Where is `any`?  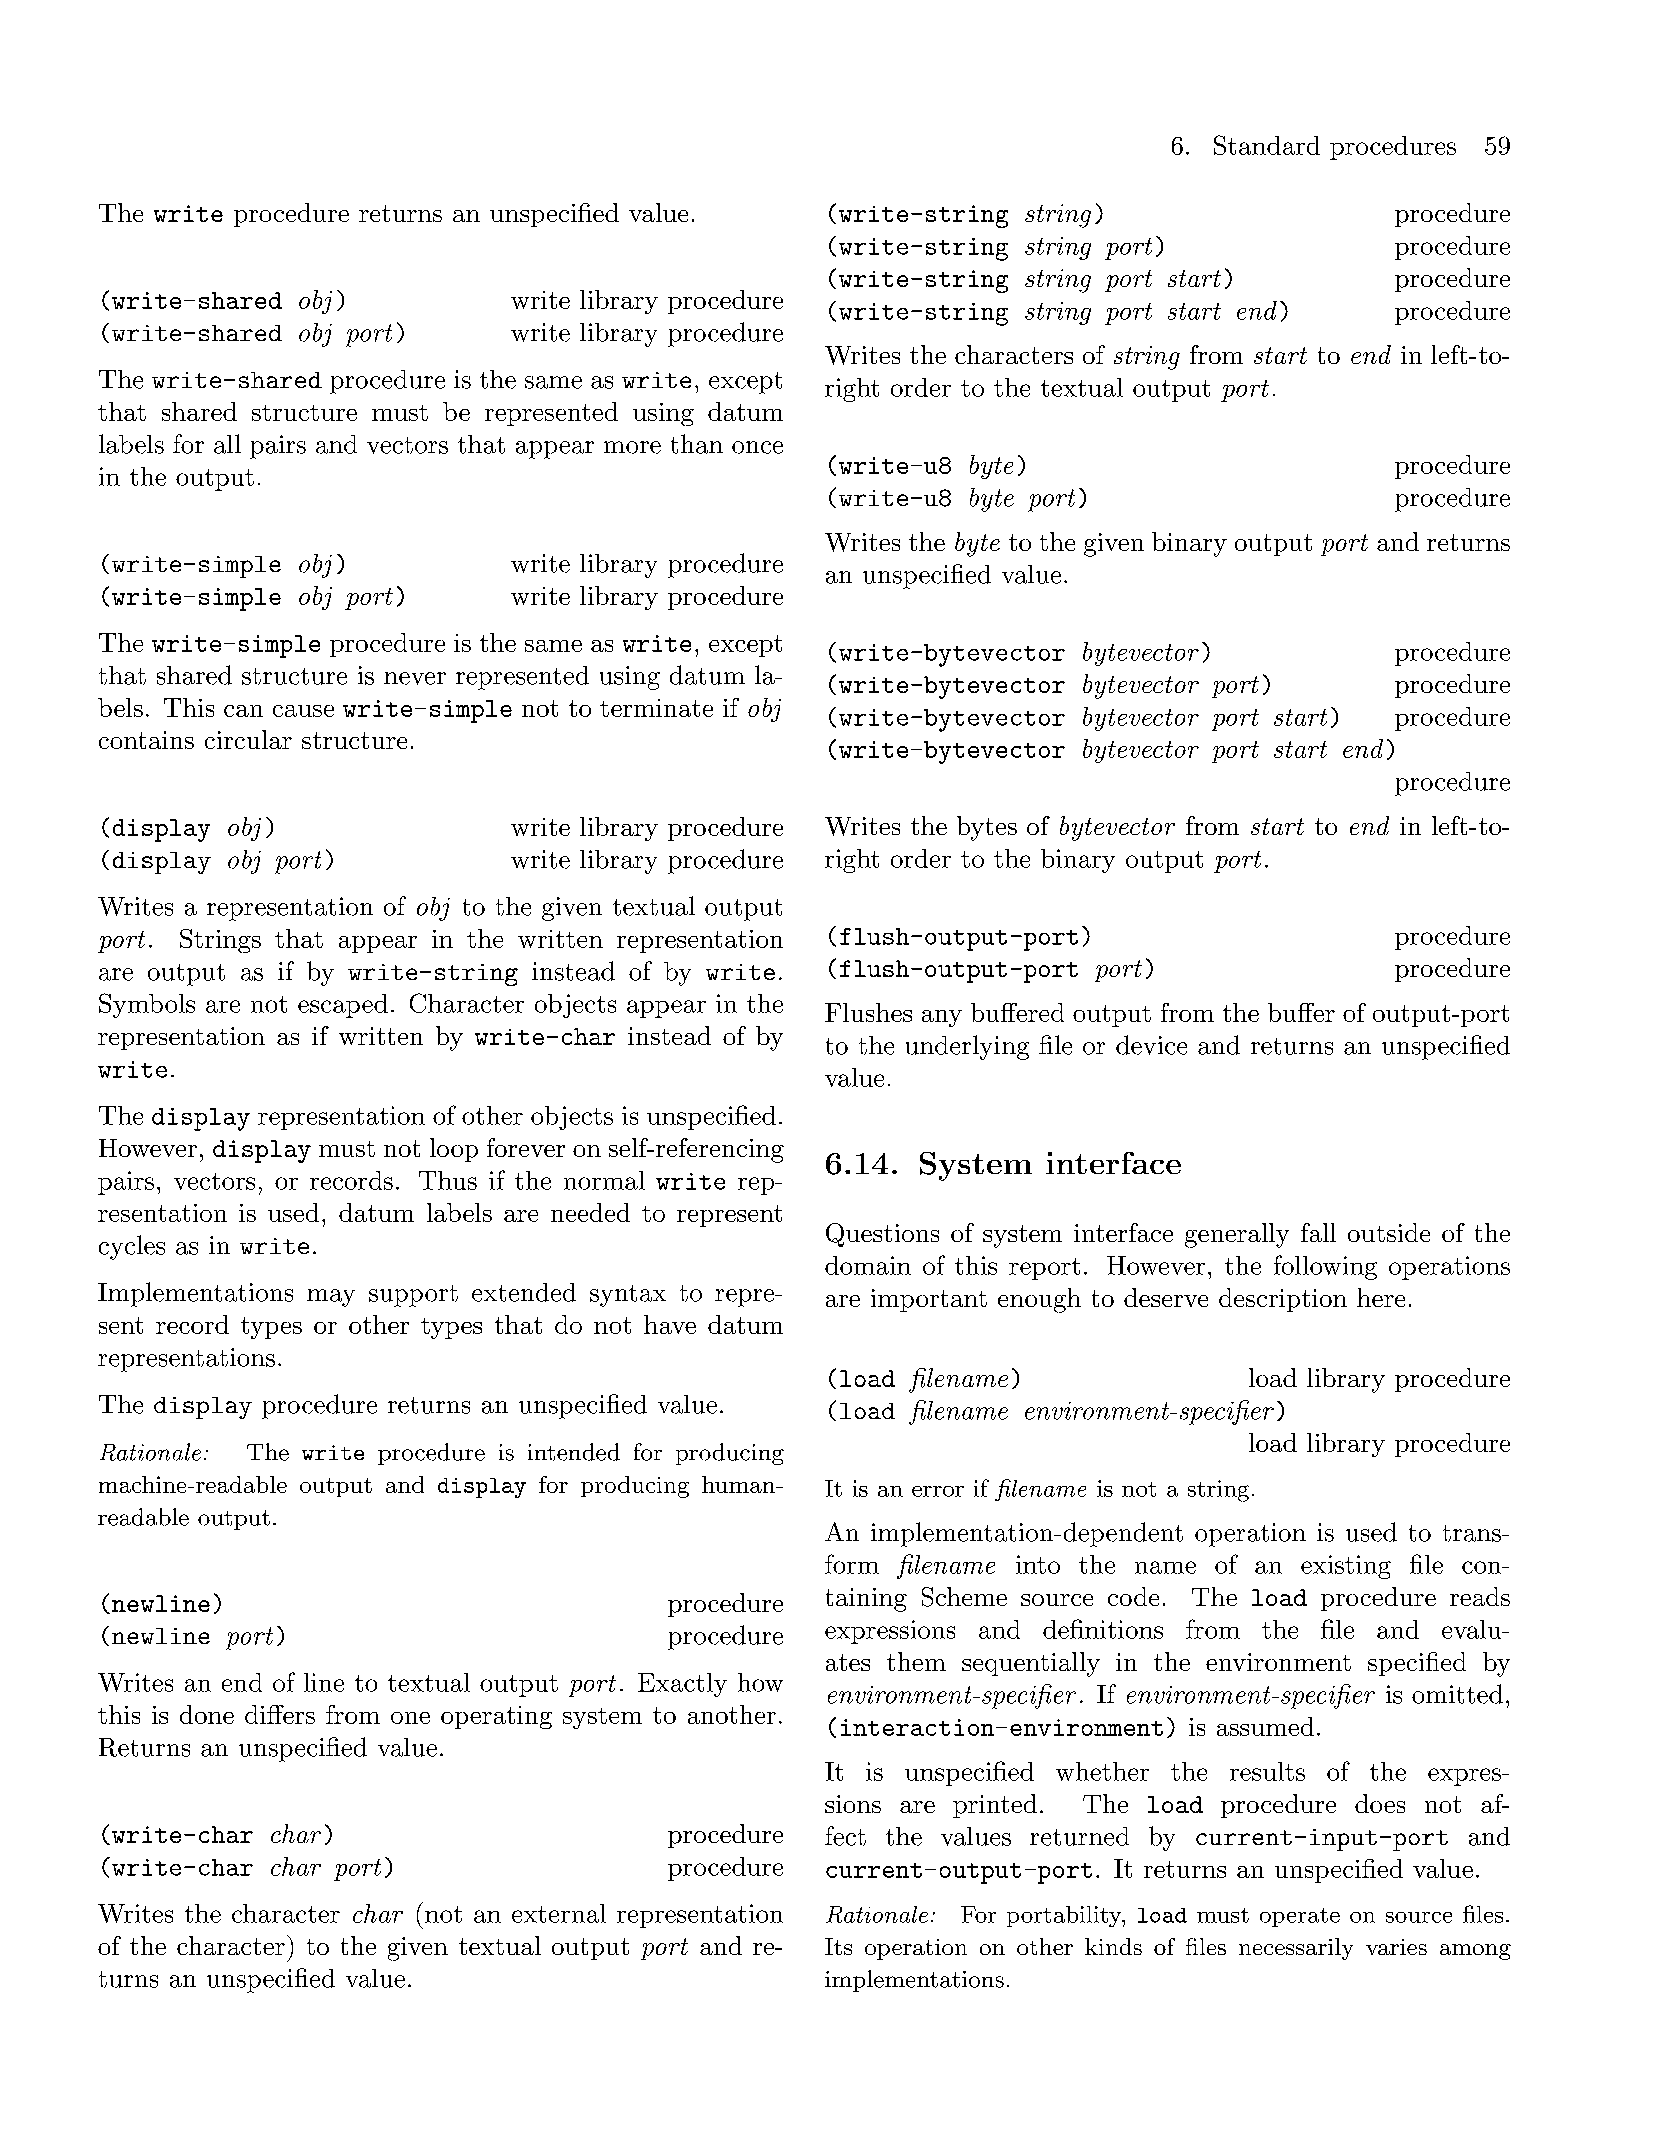
any is located at coordinates (942, 1018).
